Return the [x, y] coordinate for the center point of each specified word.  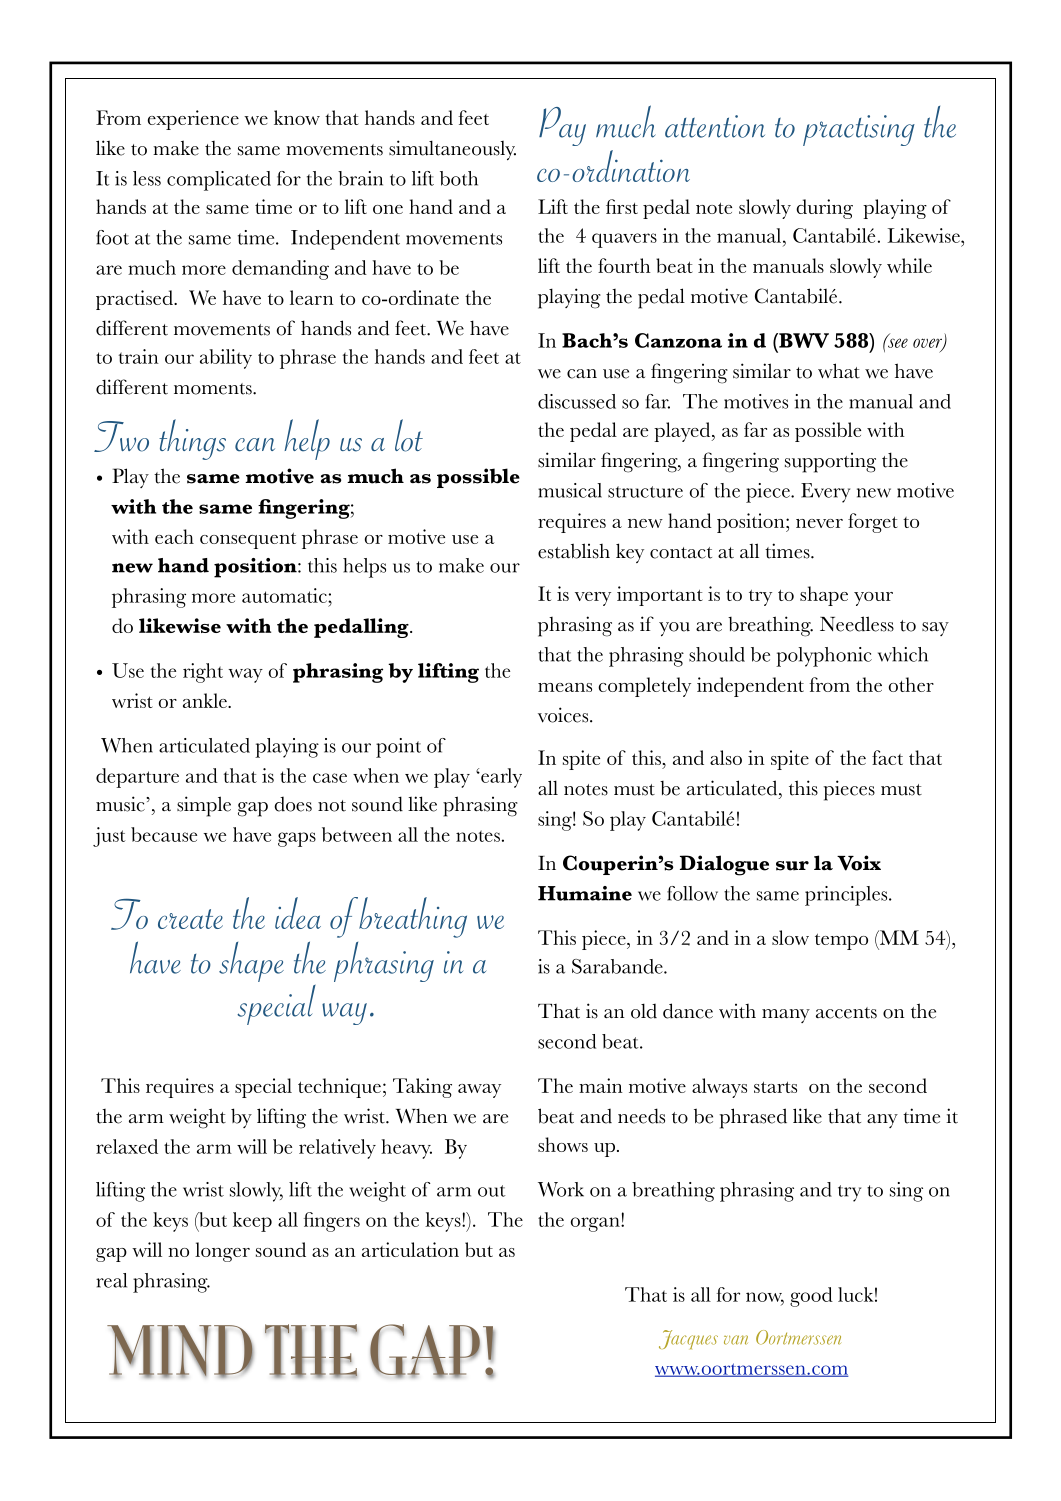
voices [564, 715]
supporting [830, 462]
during [824, 209]
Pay [562, 126]
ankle [206, 700]
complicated [219, 181]
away [479, 1091]
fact [887, 757]
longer [222, 1252]
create [190, 919]
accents [846, 1013]
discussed [577, 401]
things [192, 439]
